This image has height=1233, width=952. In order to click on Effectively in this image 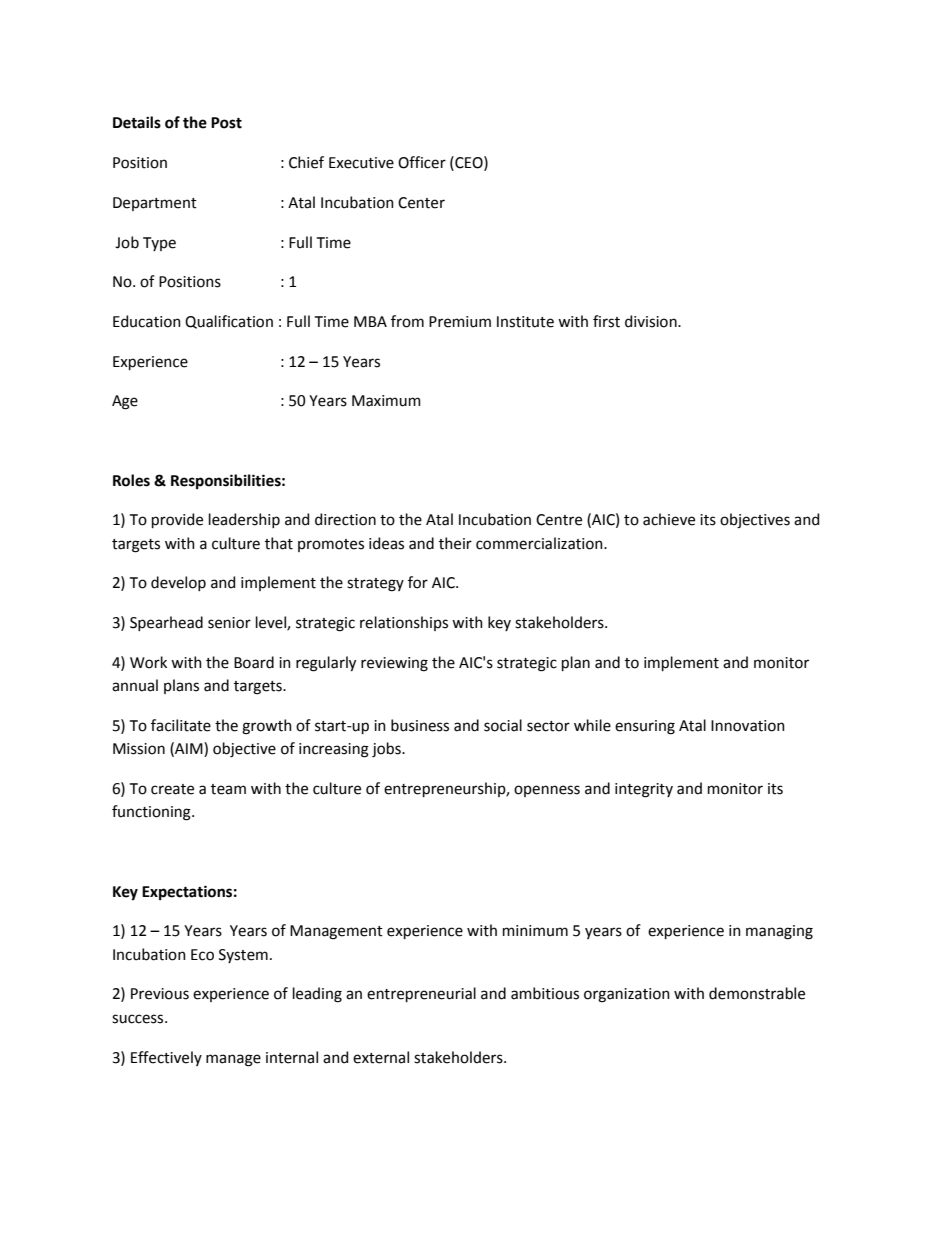, I will do `click(166, 1058)`.
